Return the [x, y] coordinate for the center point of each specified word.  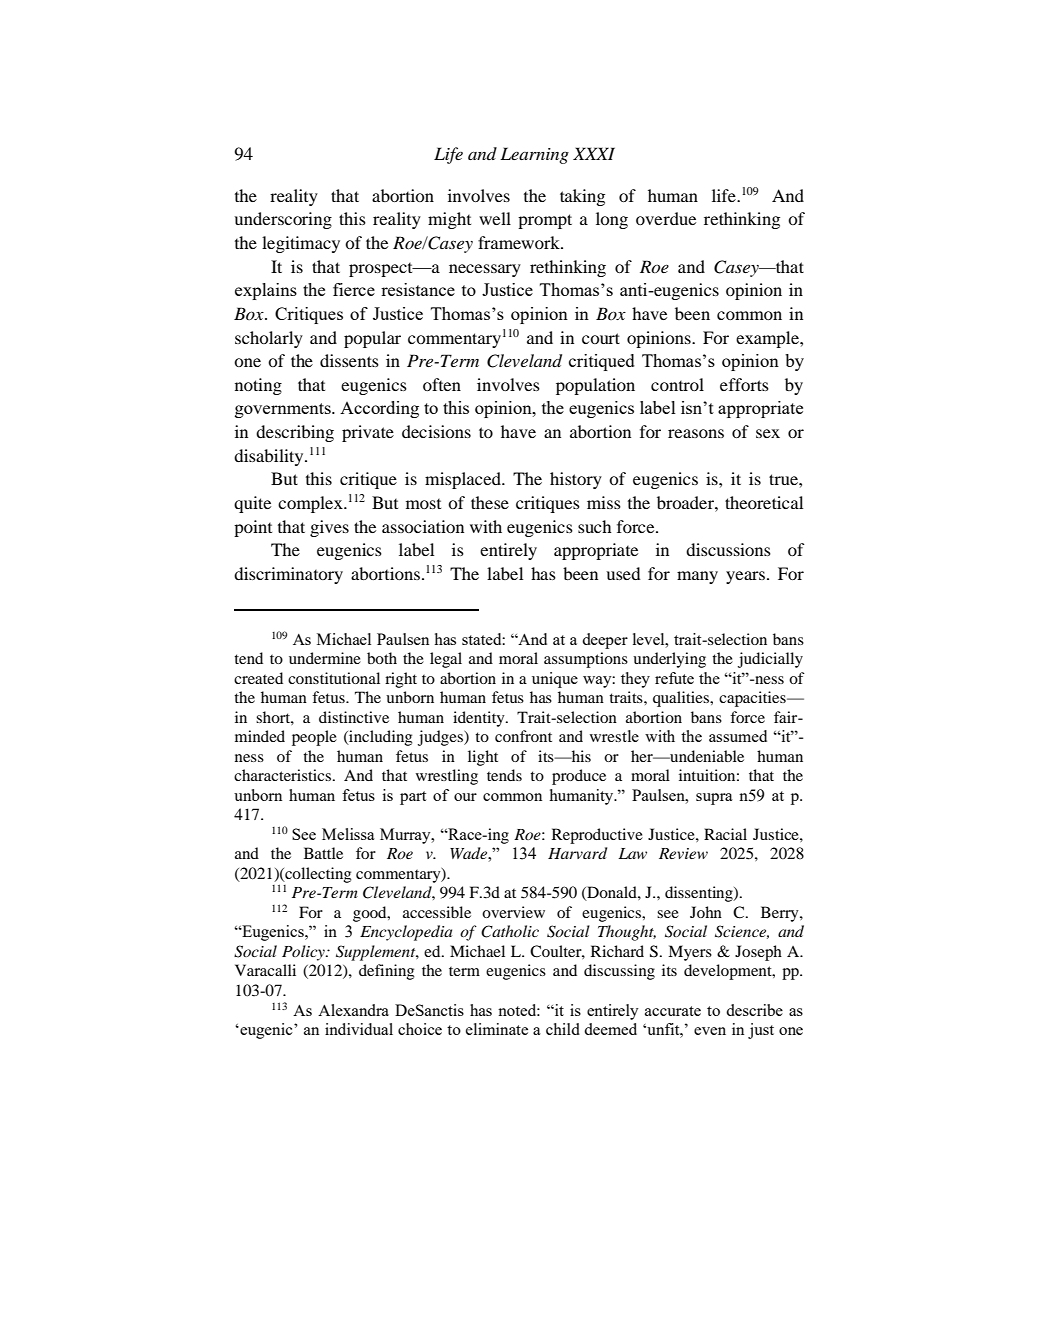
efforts [744, 384]
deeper [605, 641]
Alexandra [353, 1010]
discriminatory [288, 575]
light [483, 758]
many [697, 577]
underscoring [283, 220]
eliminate [497, 1029]
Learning [534, 155]
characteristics [284, 775]
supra [714, 799]
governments [284, 410]
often [442, 384]
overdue [666, 218]
